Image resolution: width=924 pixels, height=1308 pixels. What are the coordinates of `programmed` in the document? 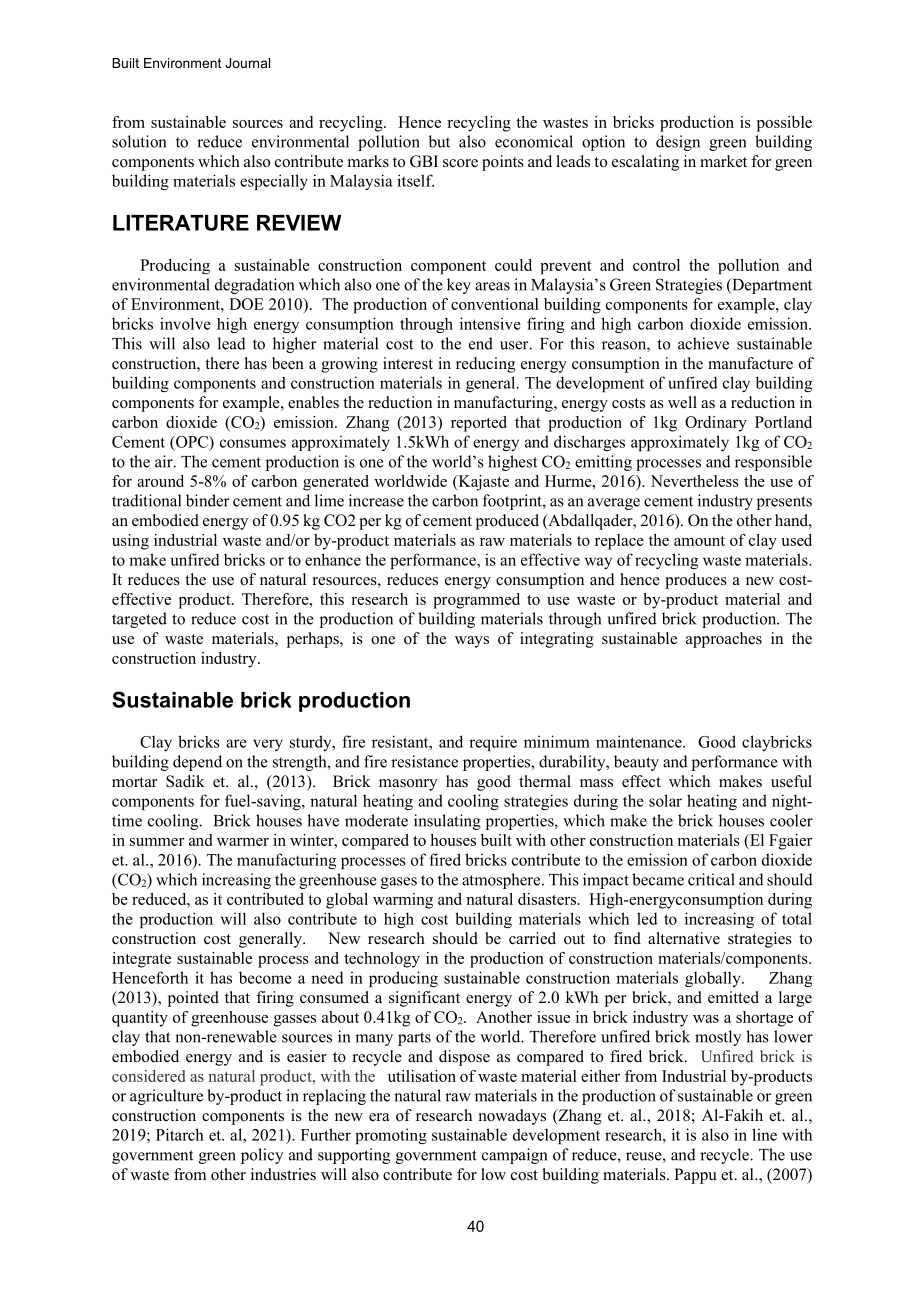 It's located at (476, 601).
